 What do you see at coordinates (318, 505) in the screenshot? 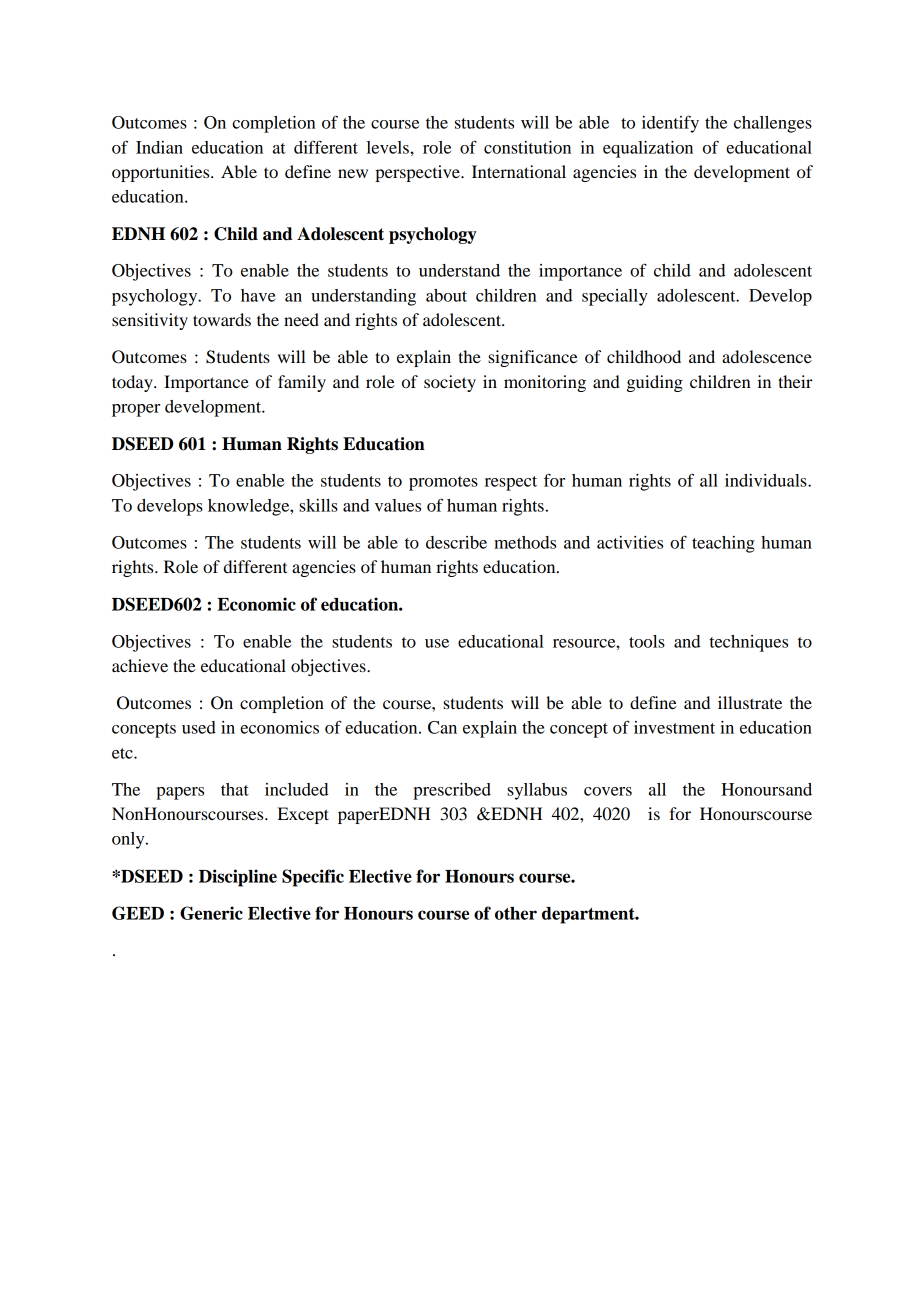
I see `skills` at bounding box center [318, 505].
